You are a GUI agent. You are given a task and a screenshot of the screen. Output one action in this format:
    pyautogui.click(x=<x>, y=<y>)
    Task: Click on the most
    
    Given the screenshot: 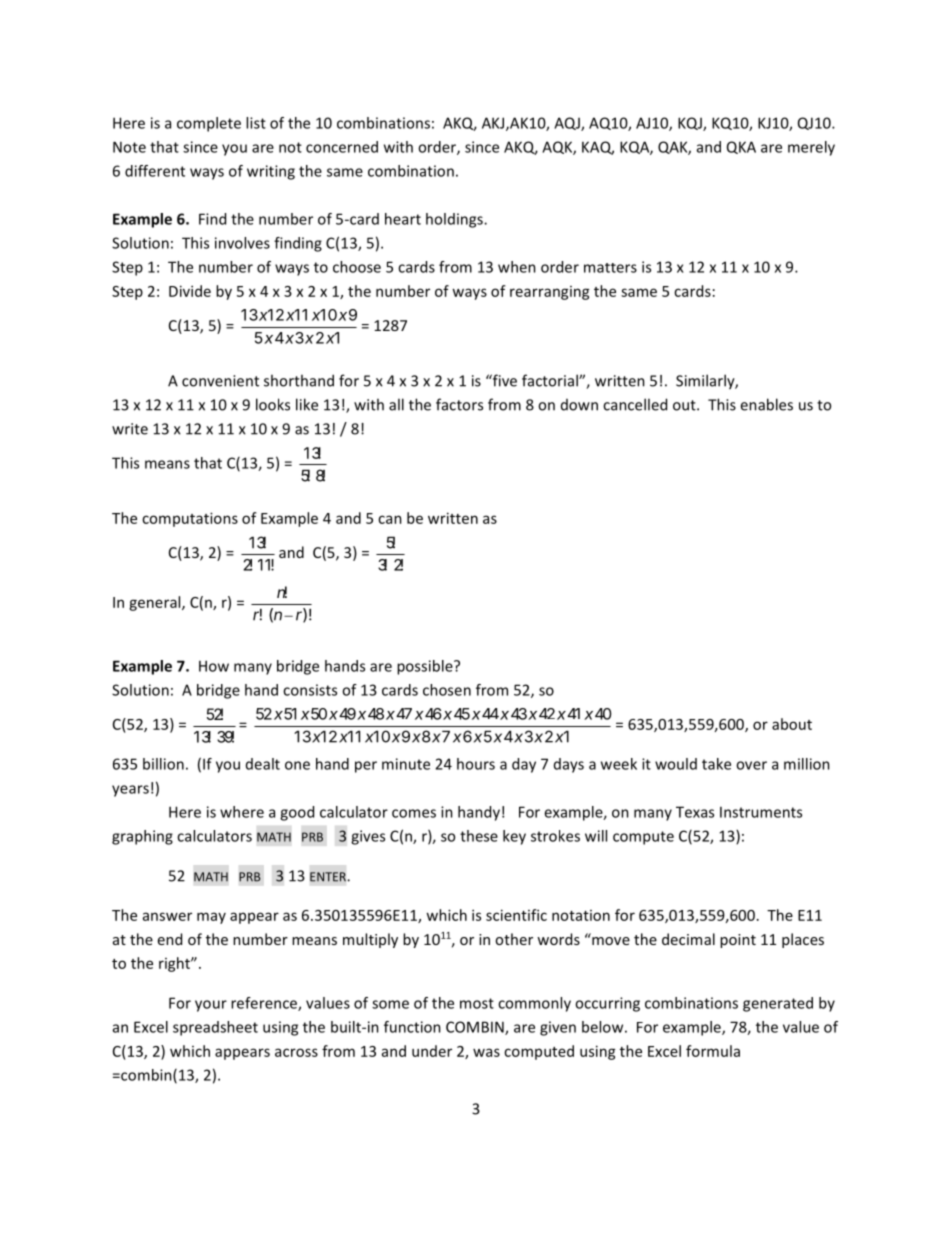 What is the action you would take?
    pyautogui.click(x=477, y=1003)
